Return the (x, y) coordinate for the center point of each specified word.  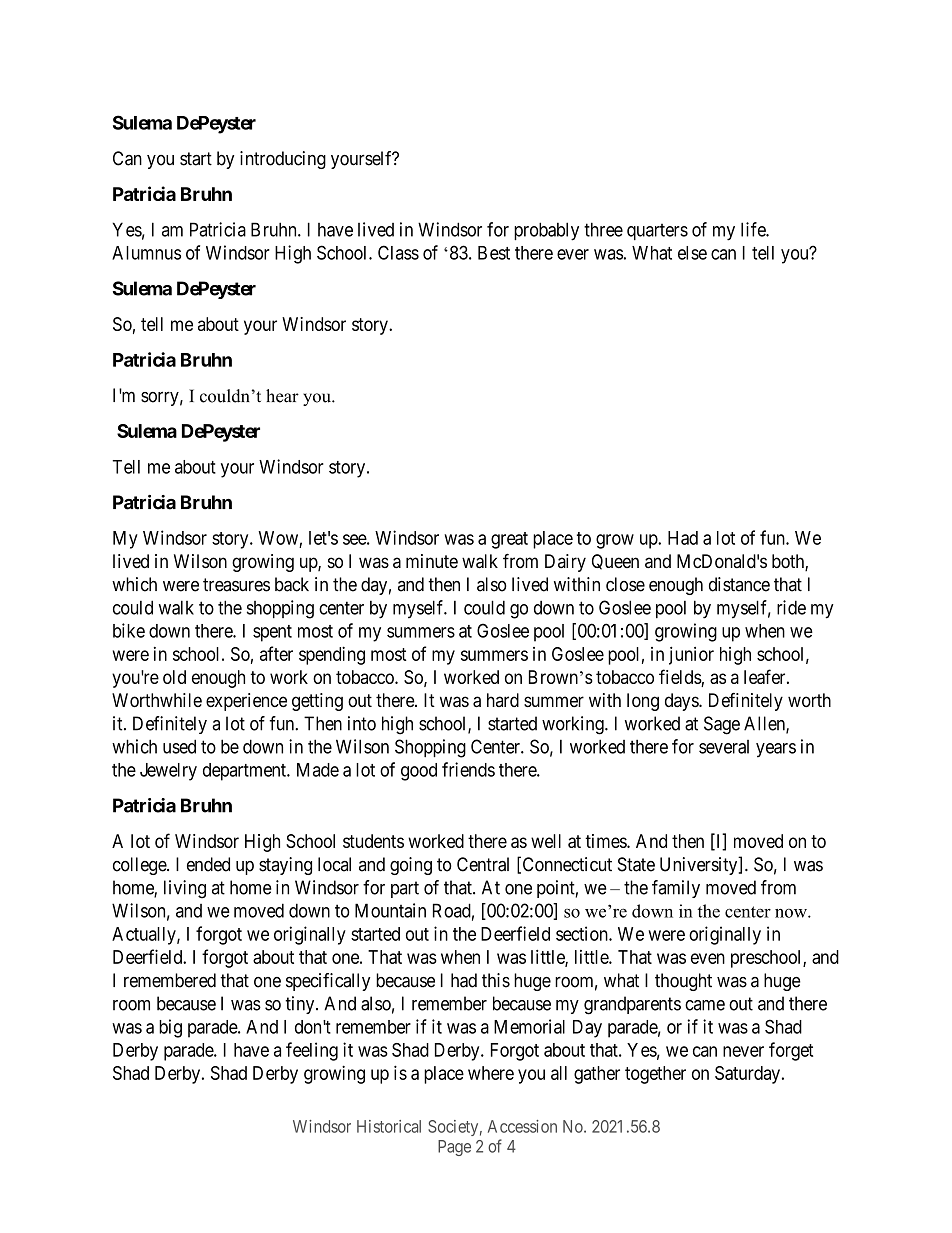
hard (503, 700)
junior (691, 655)
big (170, 1028)
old (174, 677)
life (754, 229)
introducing (283, 160)
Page (454, 1148)
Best (494, 253)
